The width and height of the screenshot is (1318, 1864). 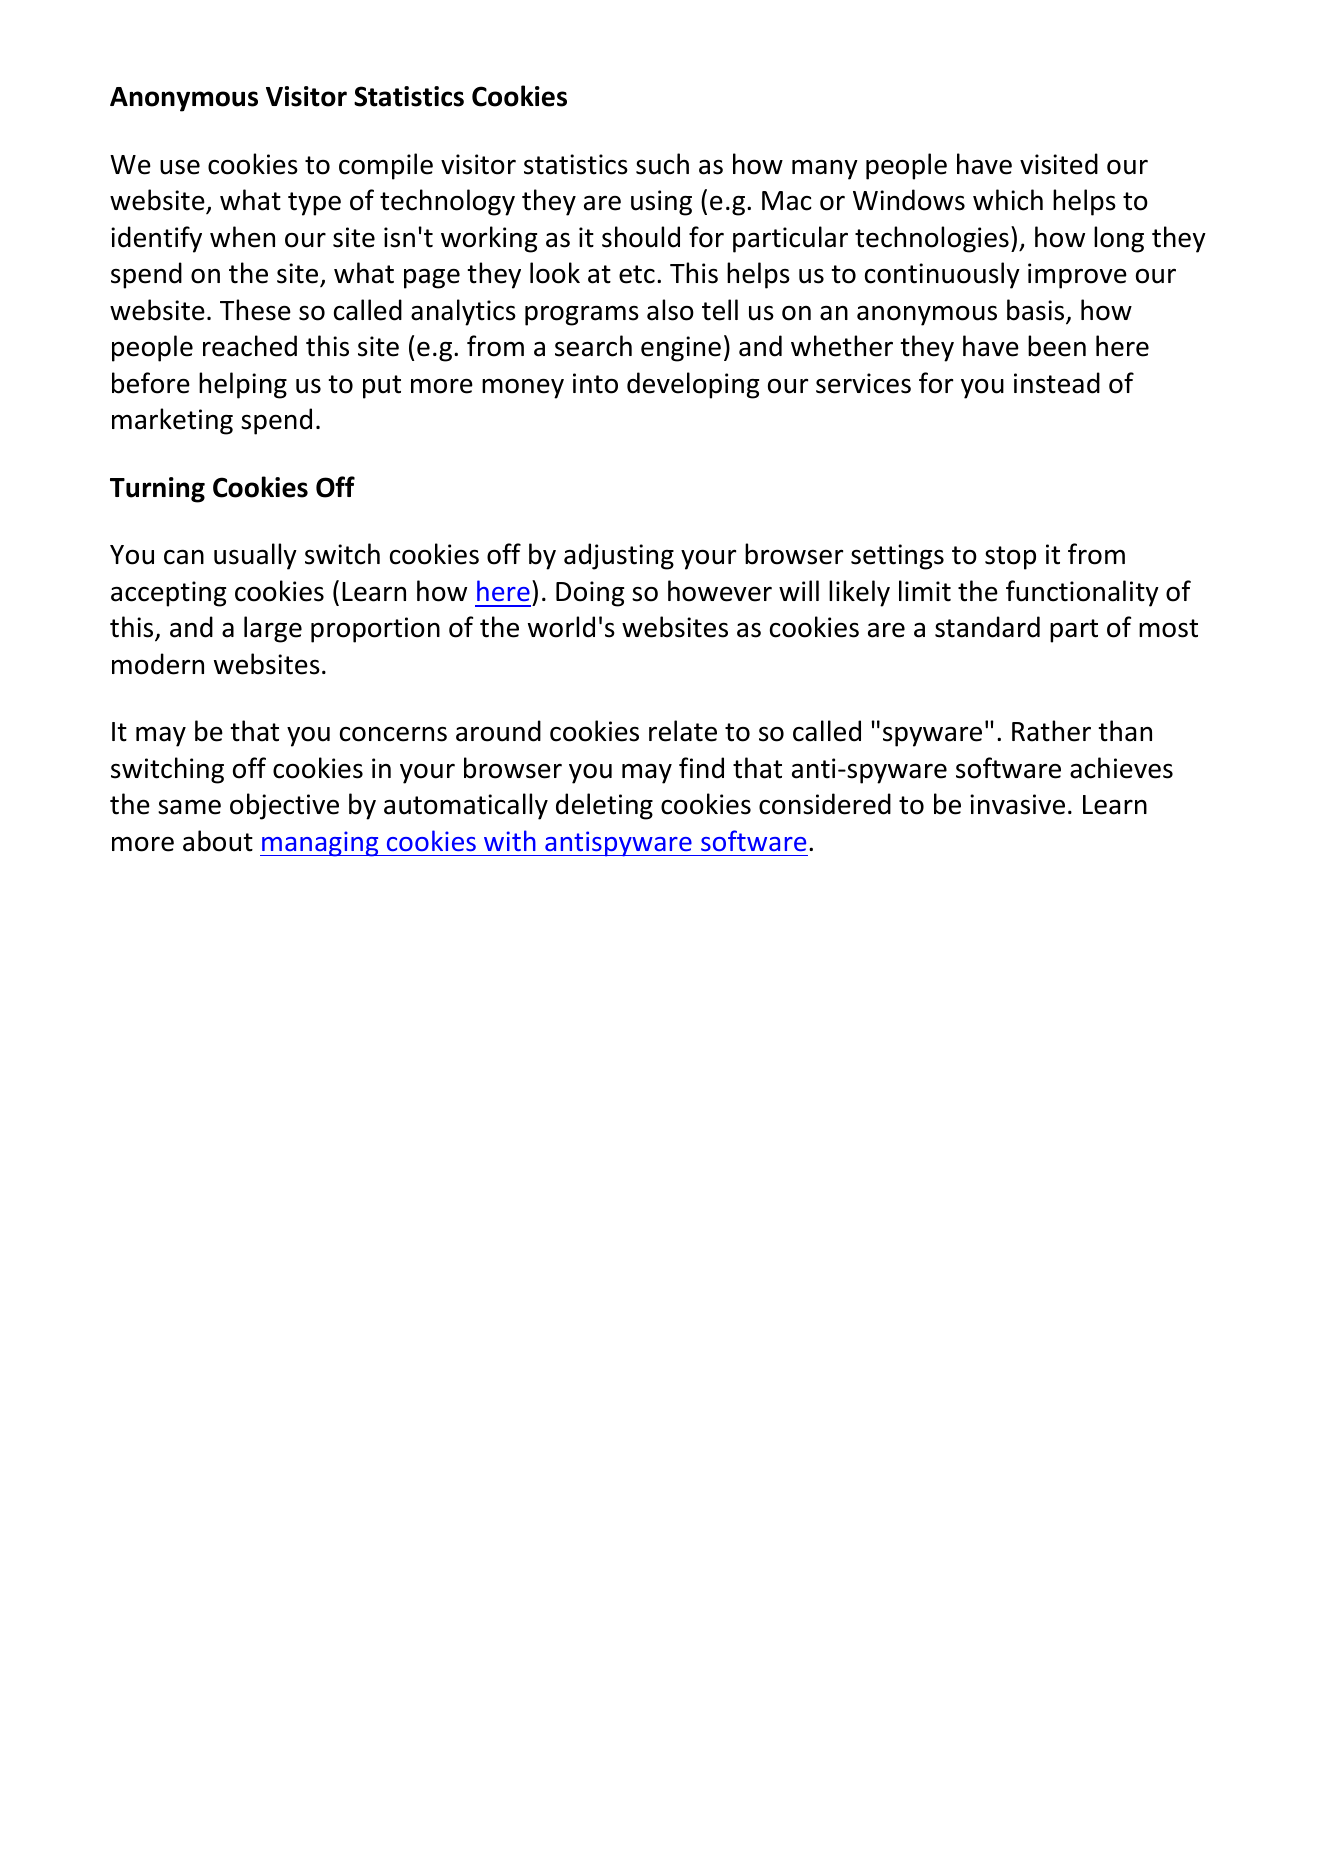 I want to click on using, so click(x=661, y=203).
